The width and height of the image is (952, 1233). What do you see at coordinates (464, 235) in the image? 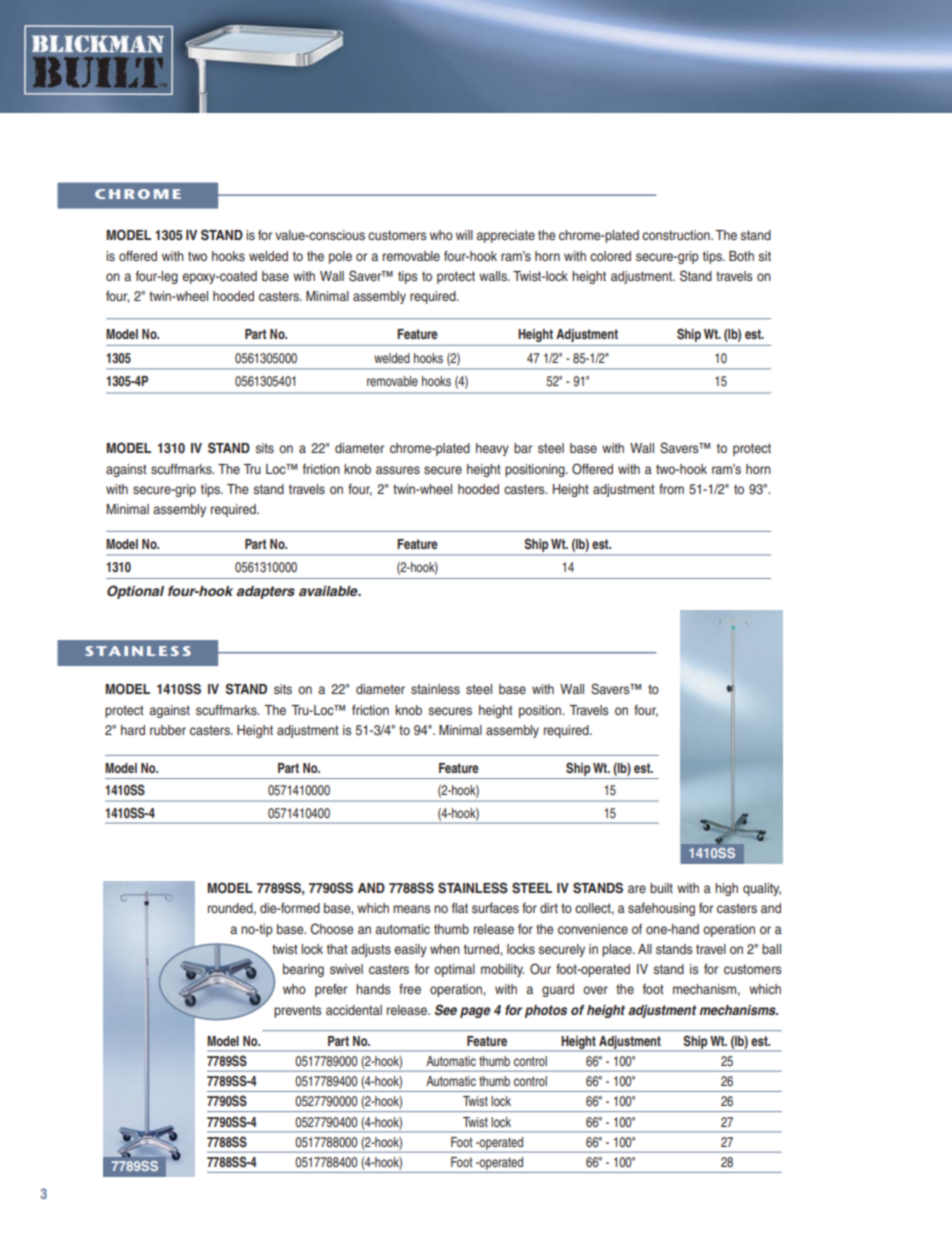
I see `will` at bounding box center [464, 235].
